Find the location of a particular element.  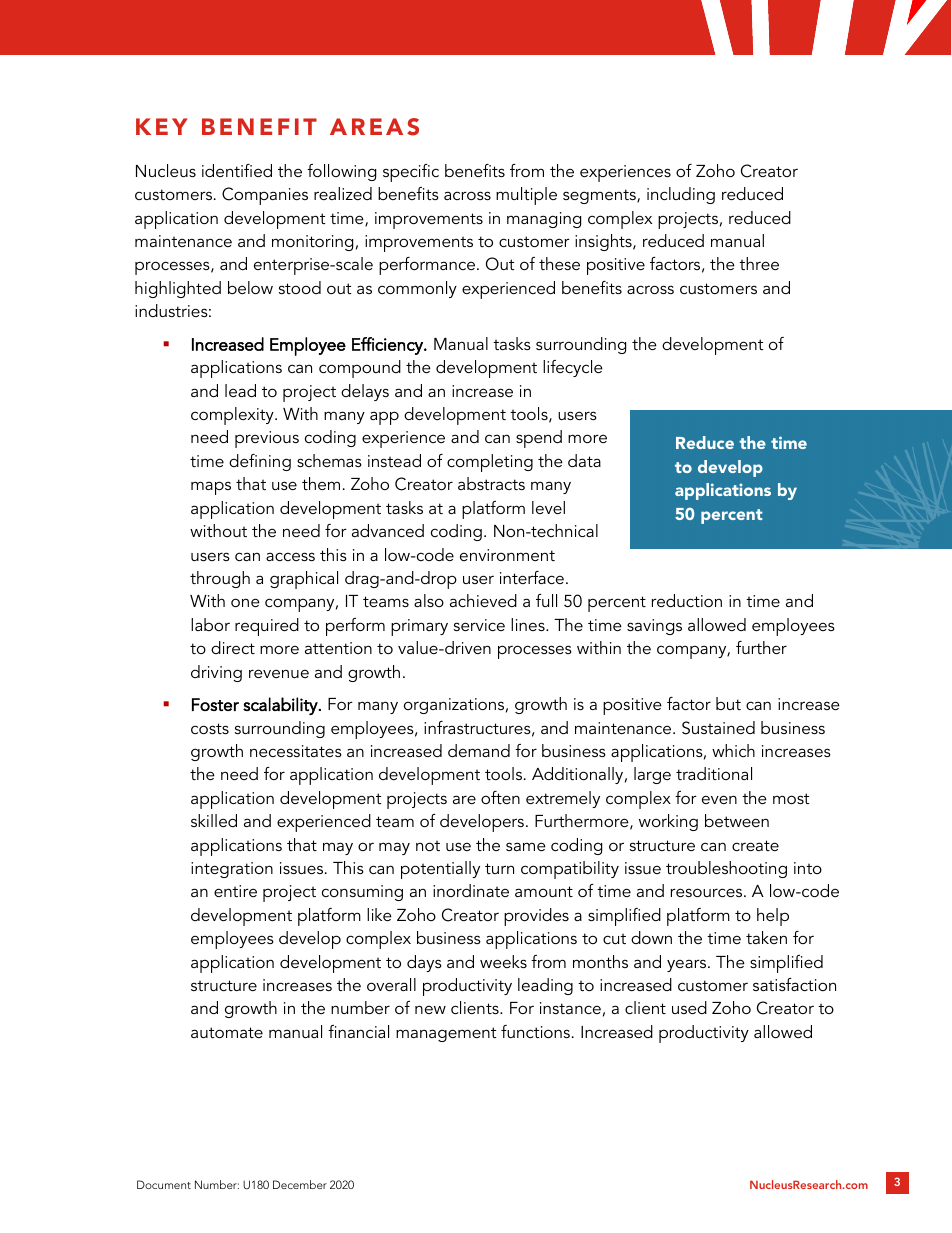

identified is located at coordinates (237, 170).
